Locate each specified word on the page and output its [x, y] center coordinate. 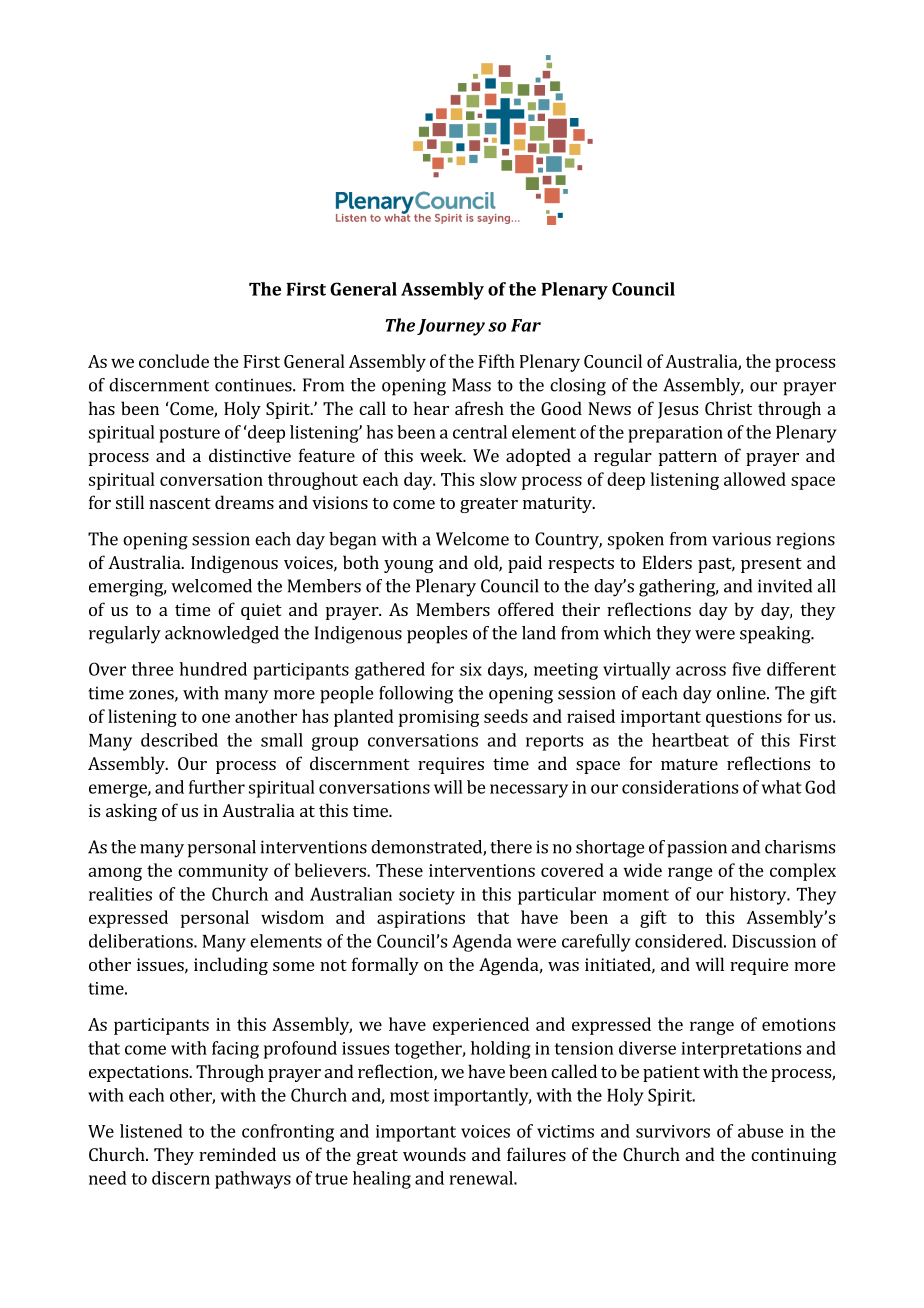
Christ [728, 408]
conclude [174, 361]
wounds [434, 1154]
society [427, 896]
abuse [761, 1131]
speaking [776, 635]
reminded [237, 1154]
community [223, 872]
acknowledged [222, 635]
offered [526, 609]
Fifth [496, 361]
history [759, 896]
